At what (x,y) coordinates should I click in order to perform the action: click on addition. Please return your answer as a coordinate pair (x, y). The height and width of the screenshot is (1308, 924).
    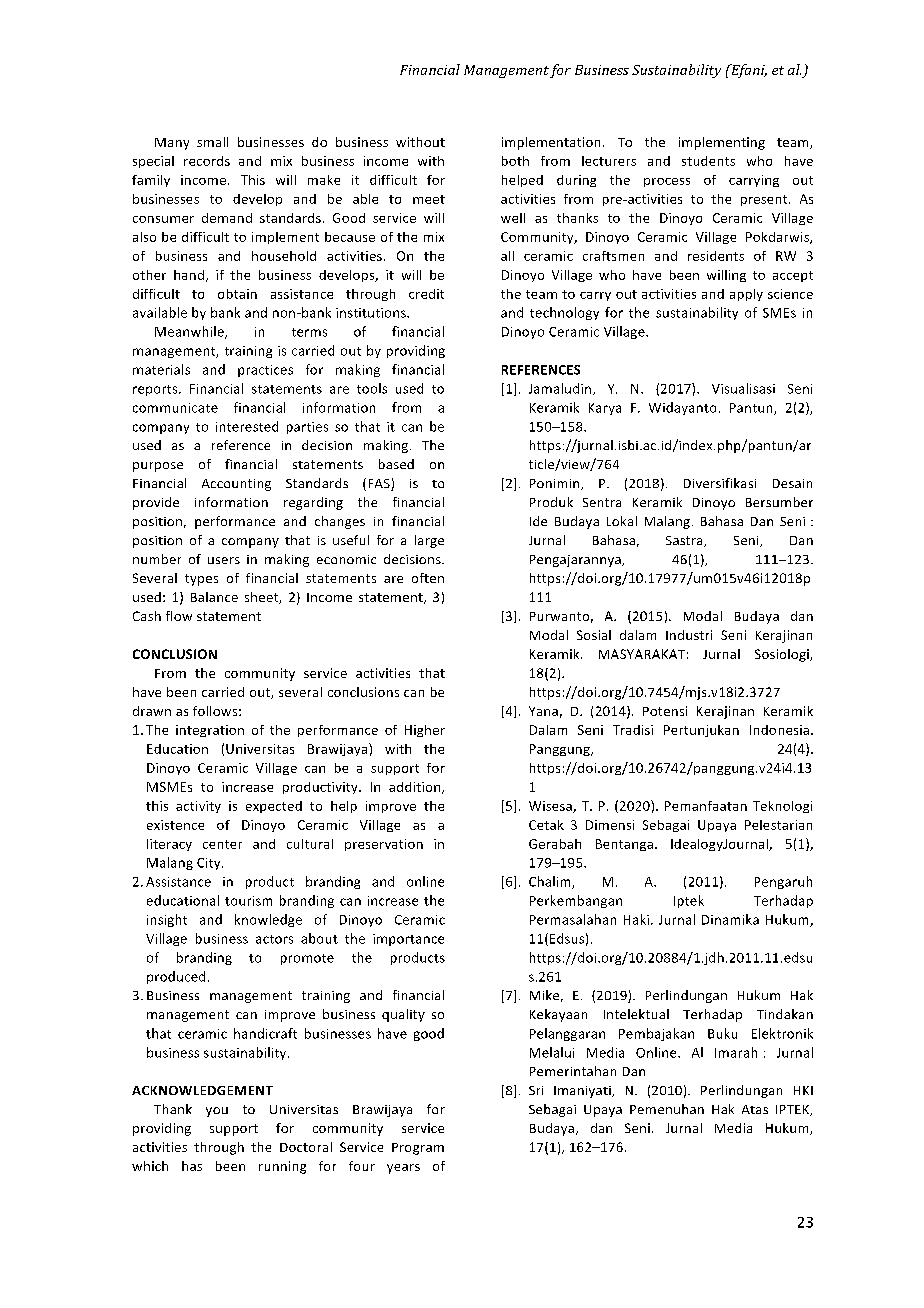
    Looking at the image, I should click on (416, 788).
